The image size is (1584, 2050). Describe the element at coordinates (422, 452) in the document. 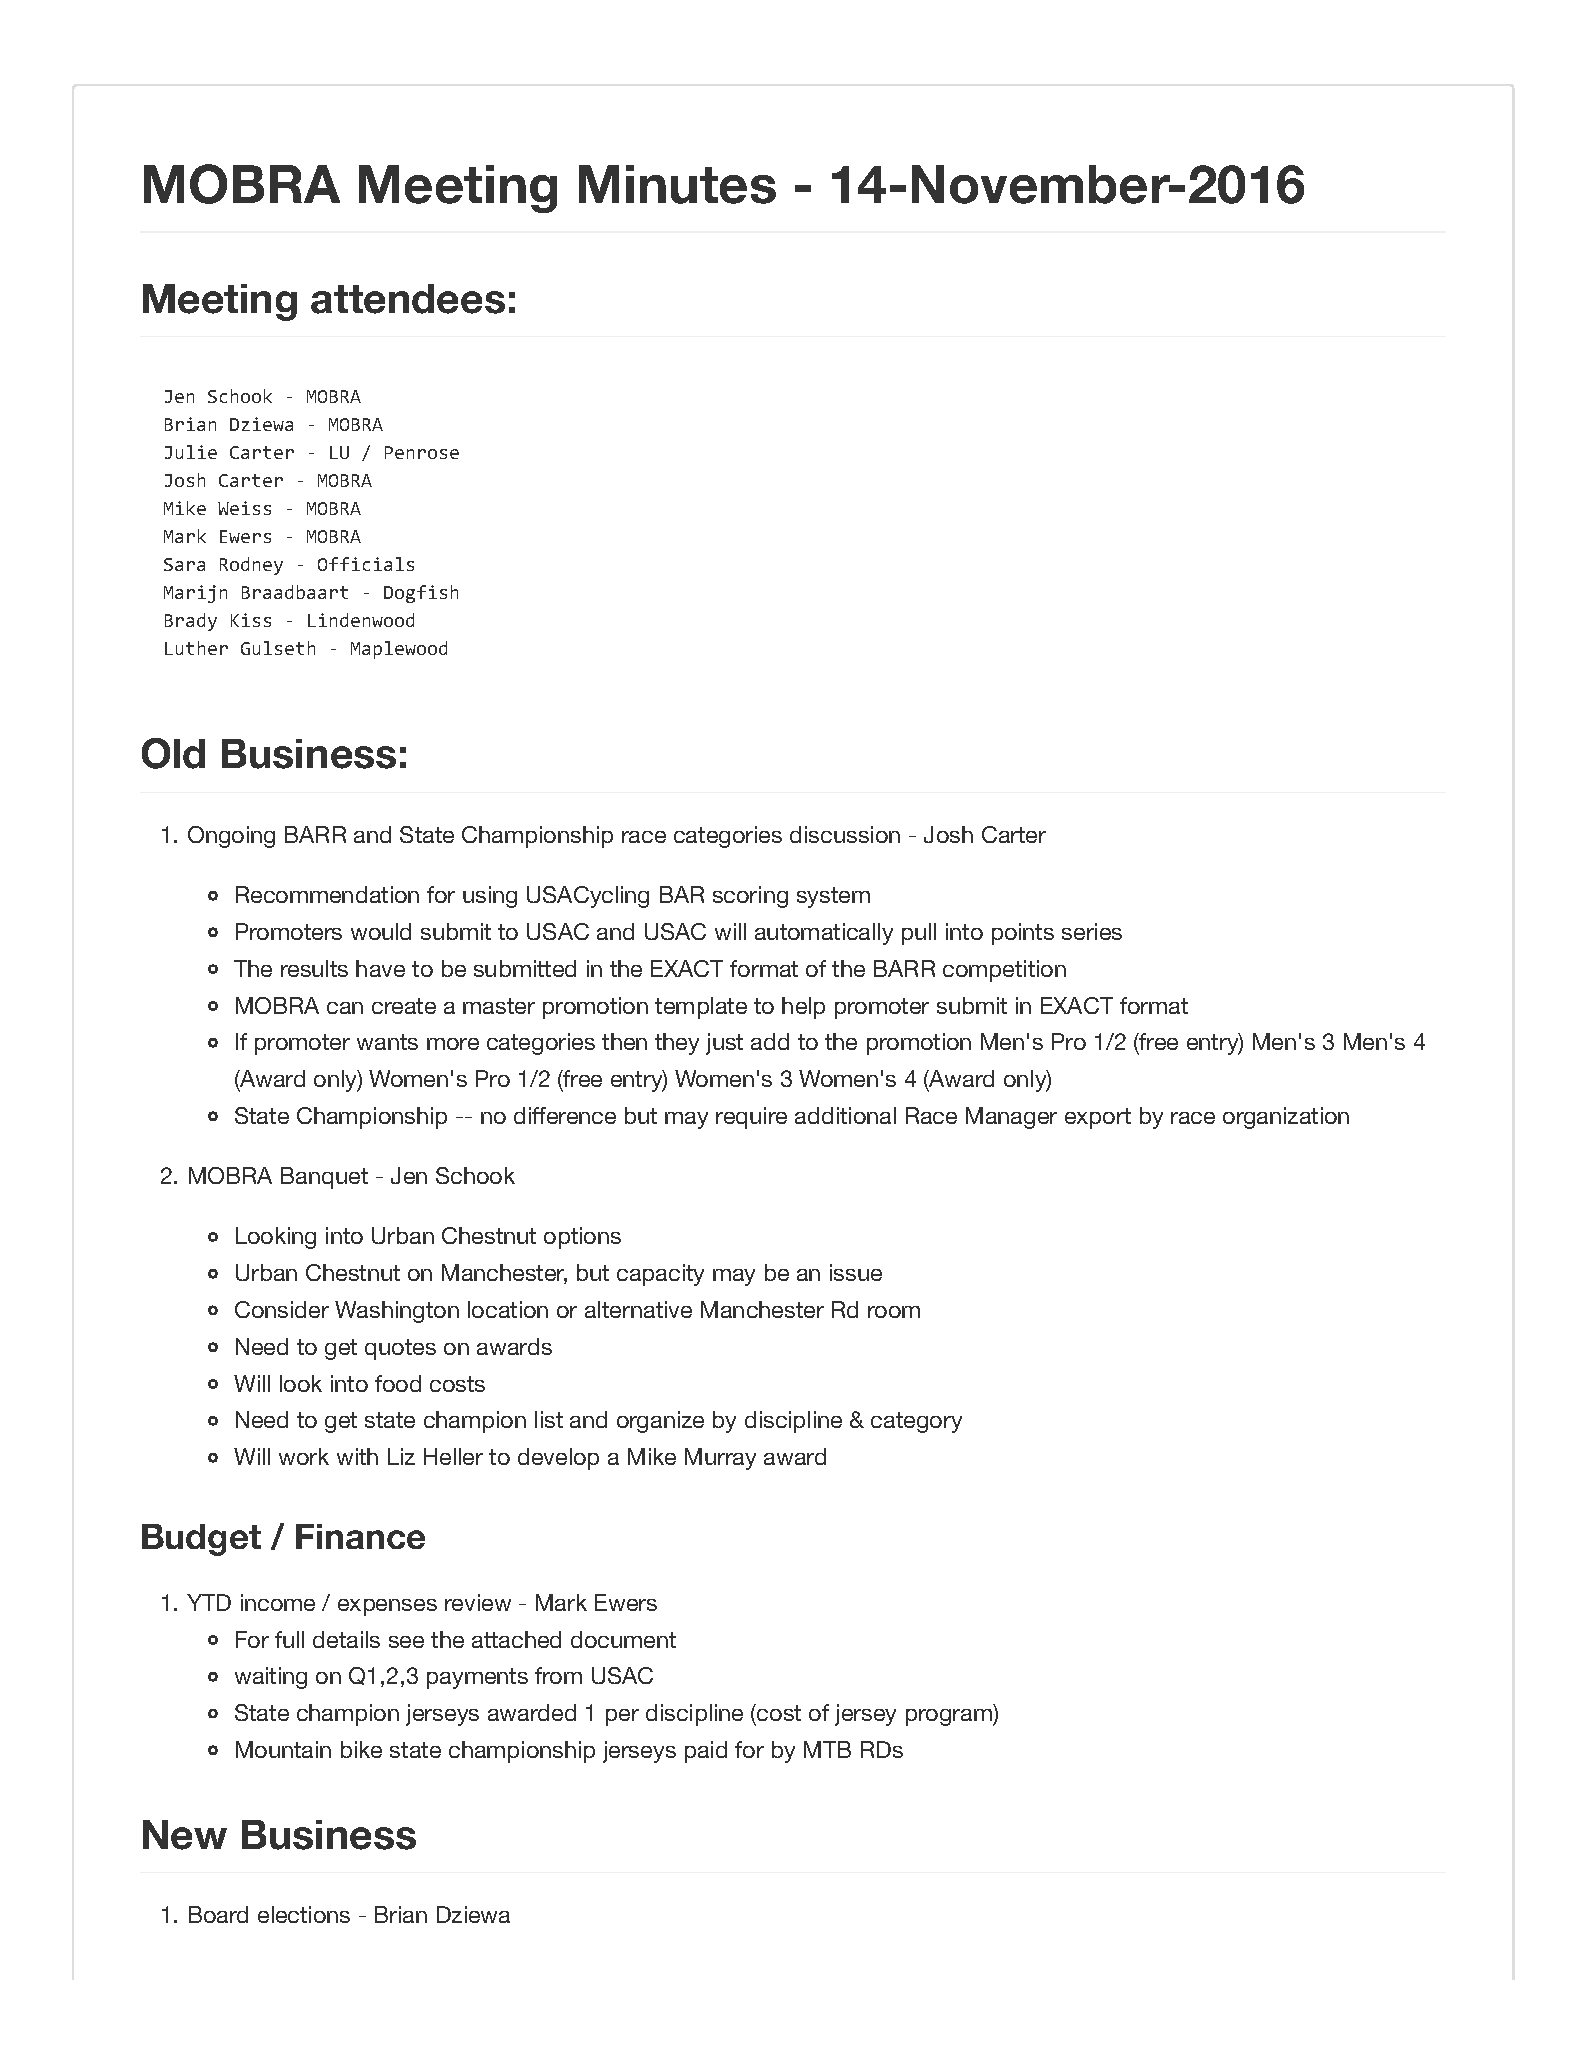

I see `Penrose` at that location.
